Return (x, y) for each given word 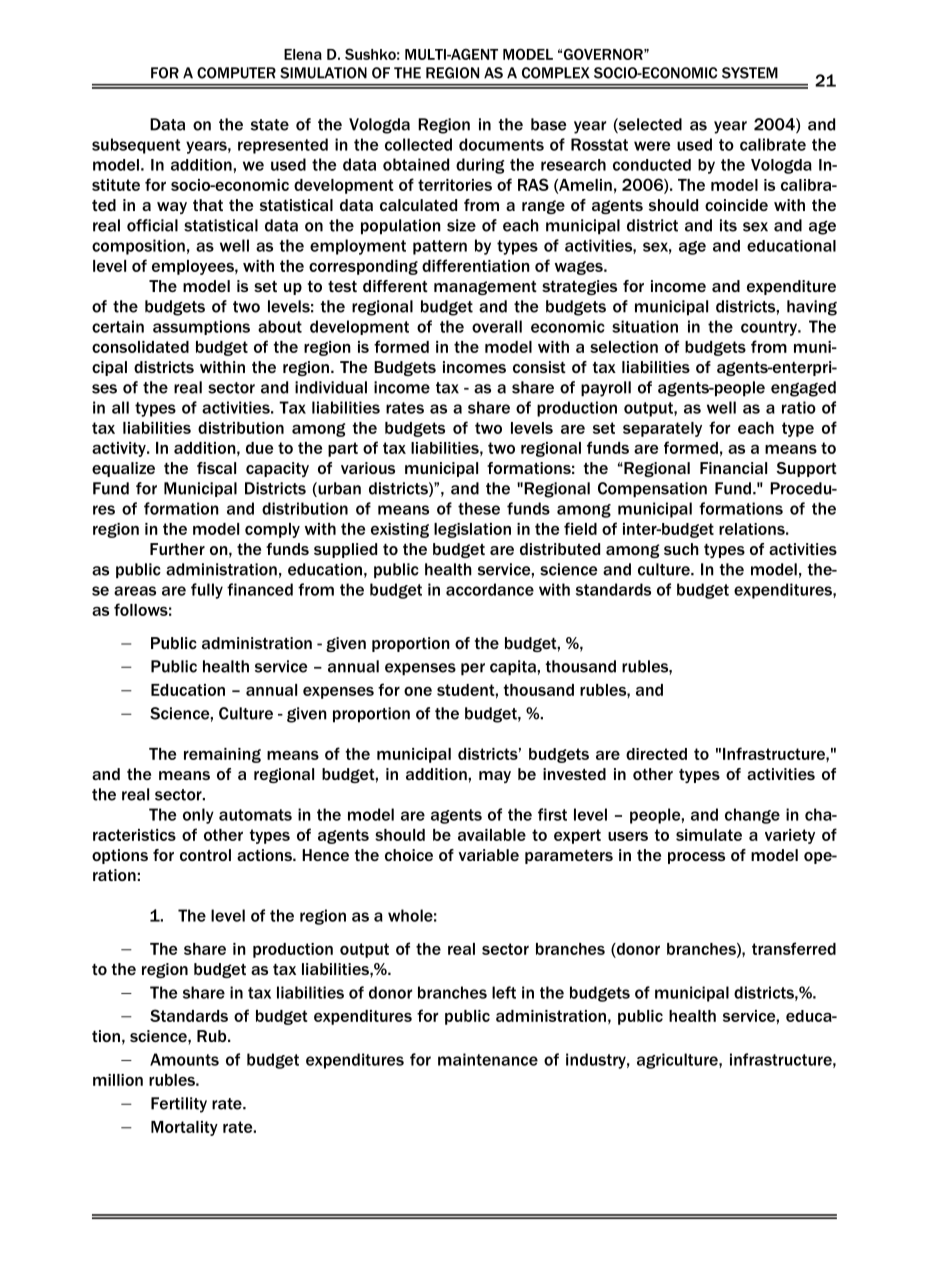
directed (656, 754)
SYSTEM (750, 73)
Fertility (179, 1105)
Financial (733, 468)
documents (501, 144)
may (495, 777)
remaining (222, 755)
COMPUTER (236, 73)
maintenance (488, 1059)
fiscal (216, 468)
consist (539, 367)
